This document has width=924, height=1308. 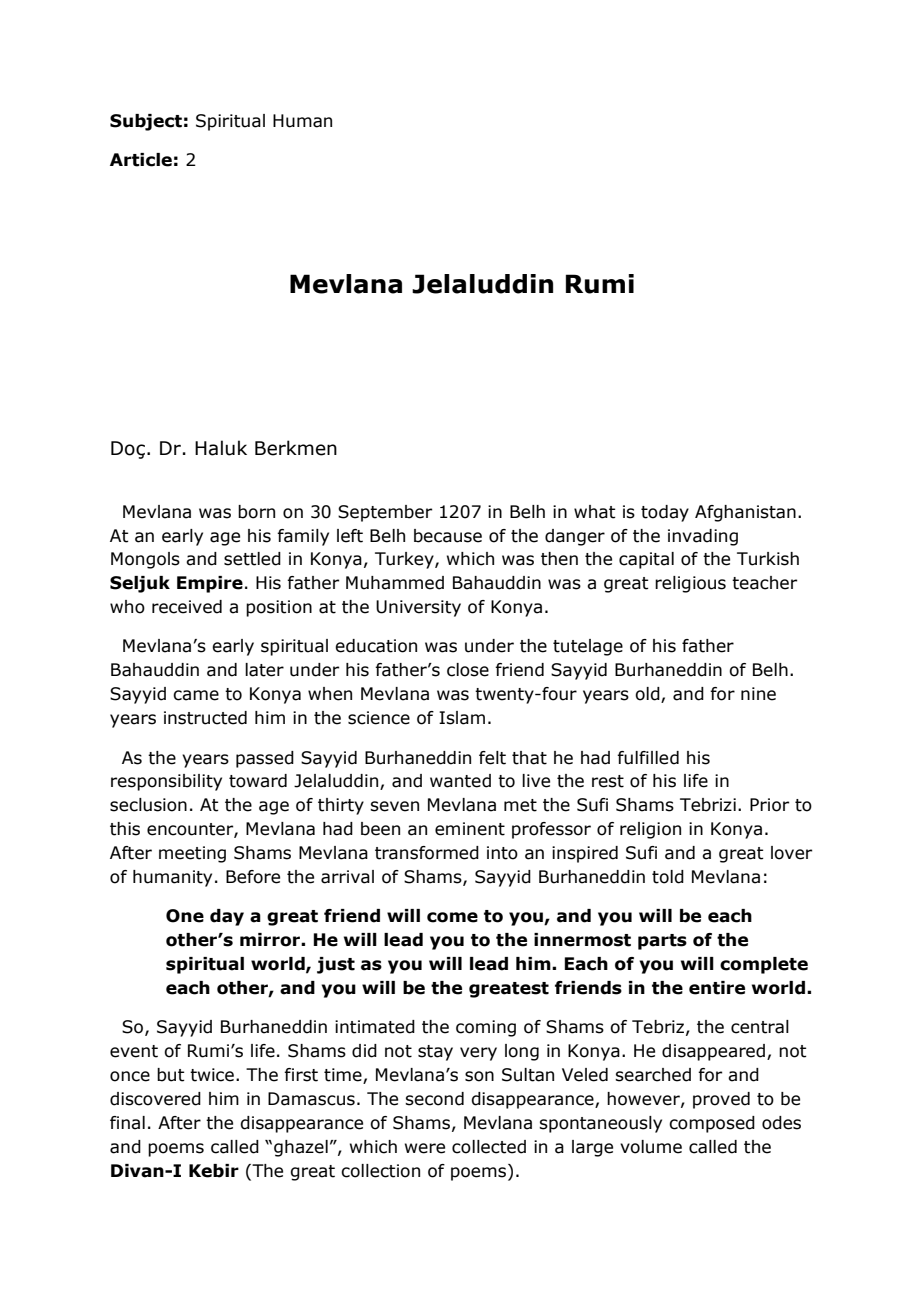 What do you see at coordinates (745, 513) in the document?
I see `Afghanistan` at bounding box center [745, 513].
